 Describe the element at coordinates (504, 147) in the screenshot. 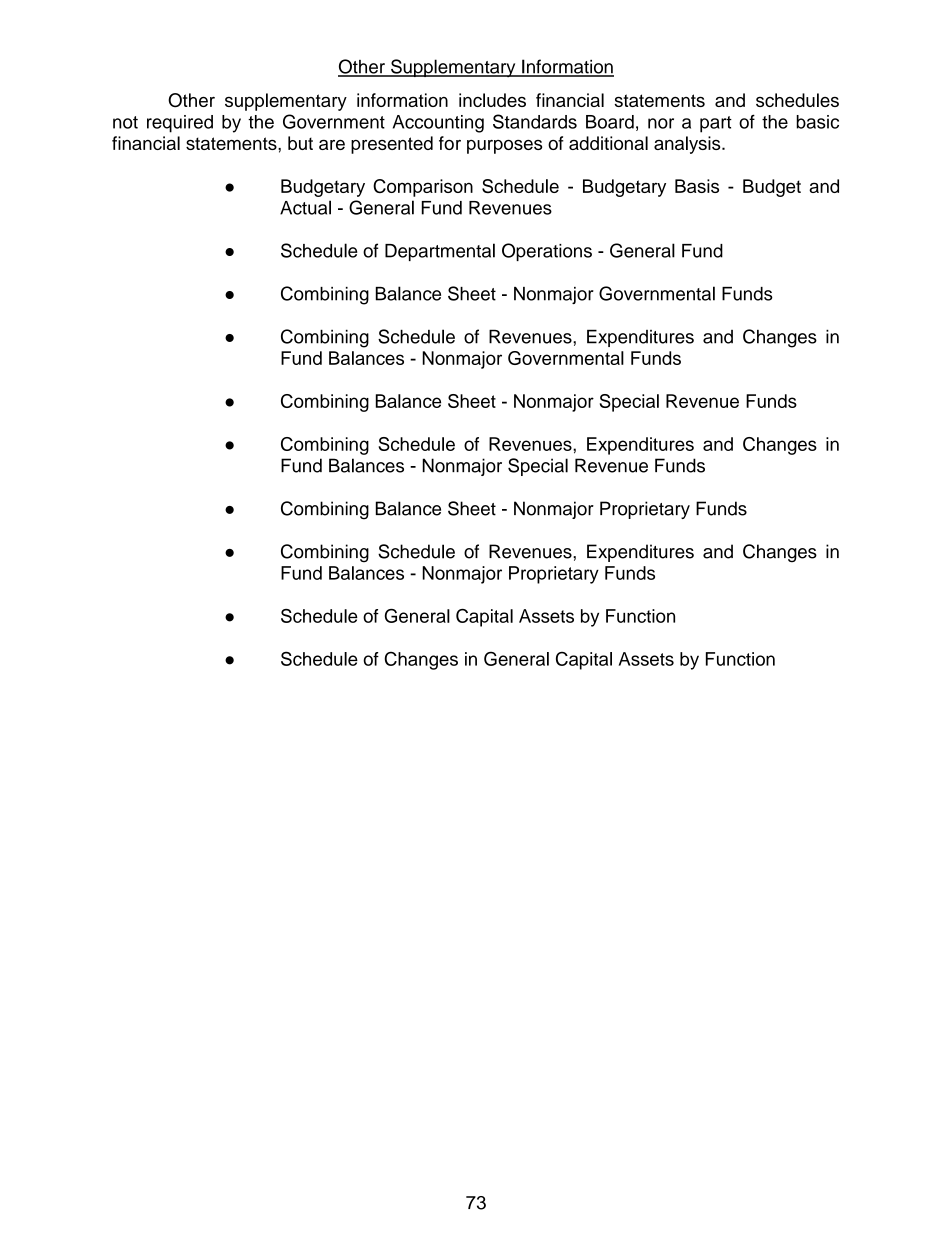

I see `purposes` at that location.
